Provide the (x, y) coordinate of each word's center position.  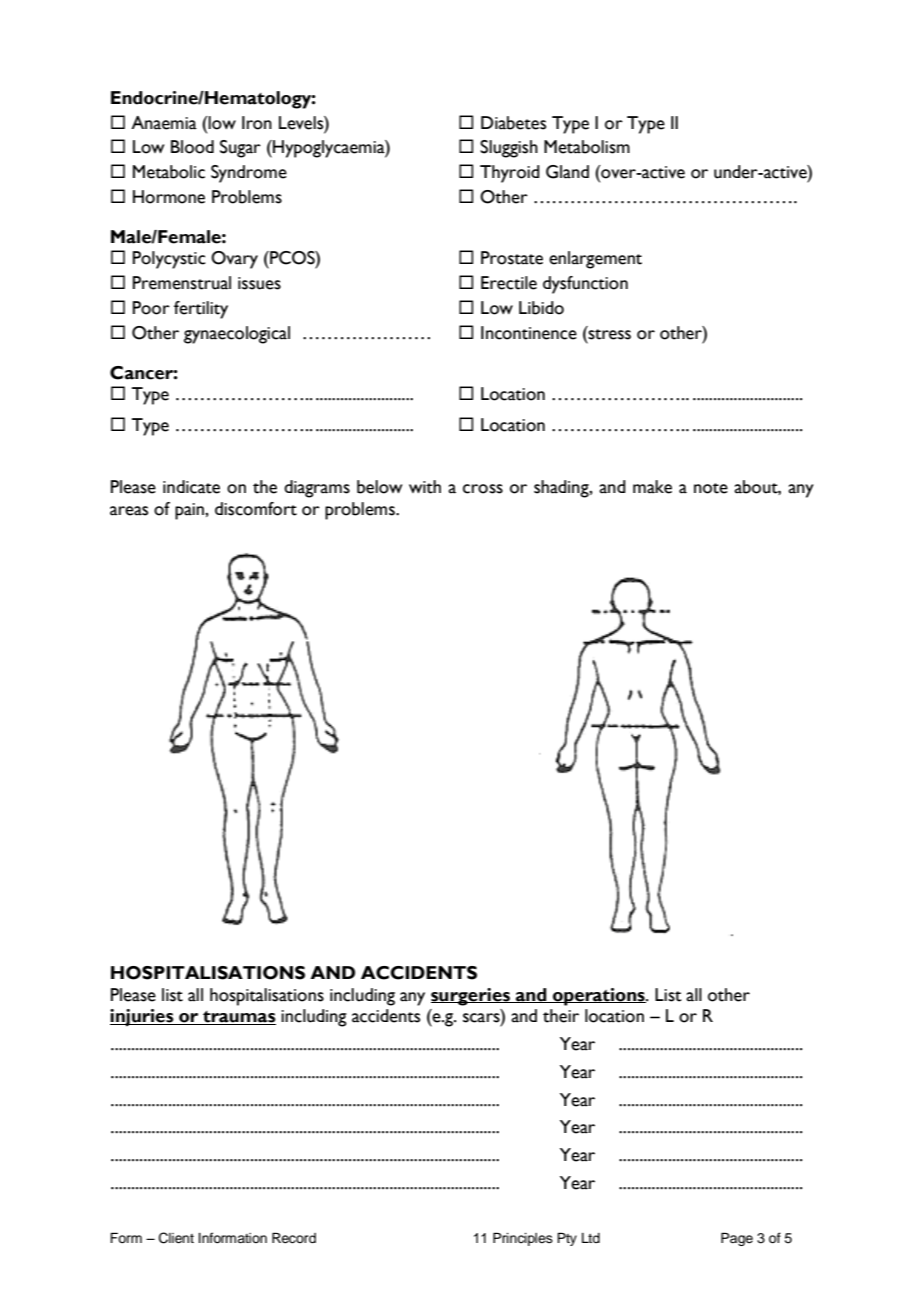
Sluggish (509, 149)
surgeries (471, 997)
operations (599, 997)
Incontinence (529, 333)
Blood (192, 147)
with (425, 487)
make (652, 487)
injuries (143, 1018)
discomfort (256, 509)
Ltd (591, 1238)
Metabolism (587, 147)
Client (176, 1238)
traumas (238, 1018)
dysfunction (585, 285)
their (561, 1016)
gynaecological (237, 335)
